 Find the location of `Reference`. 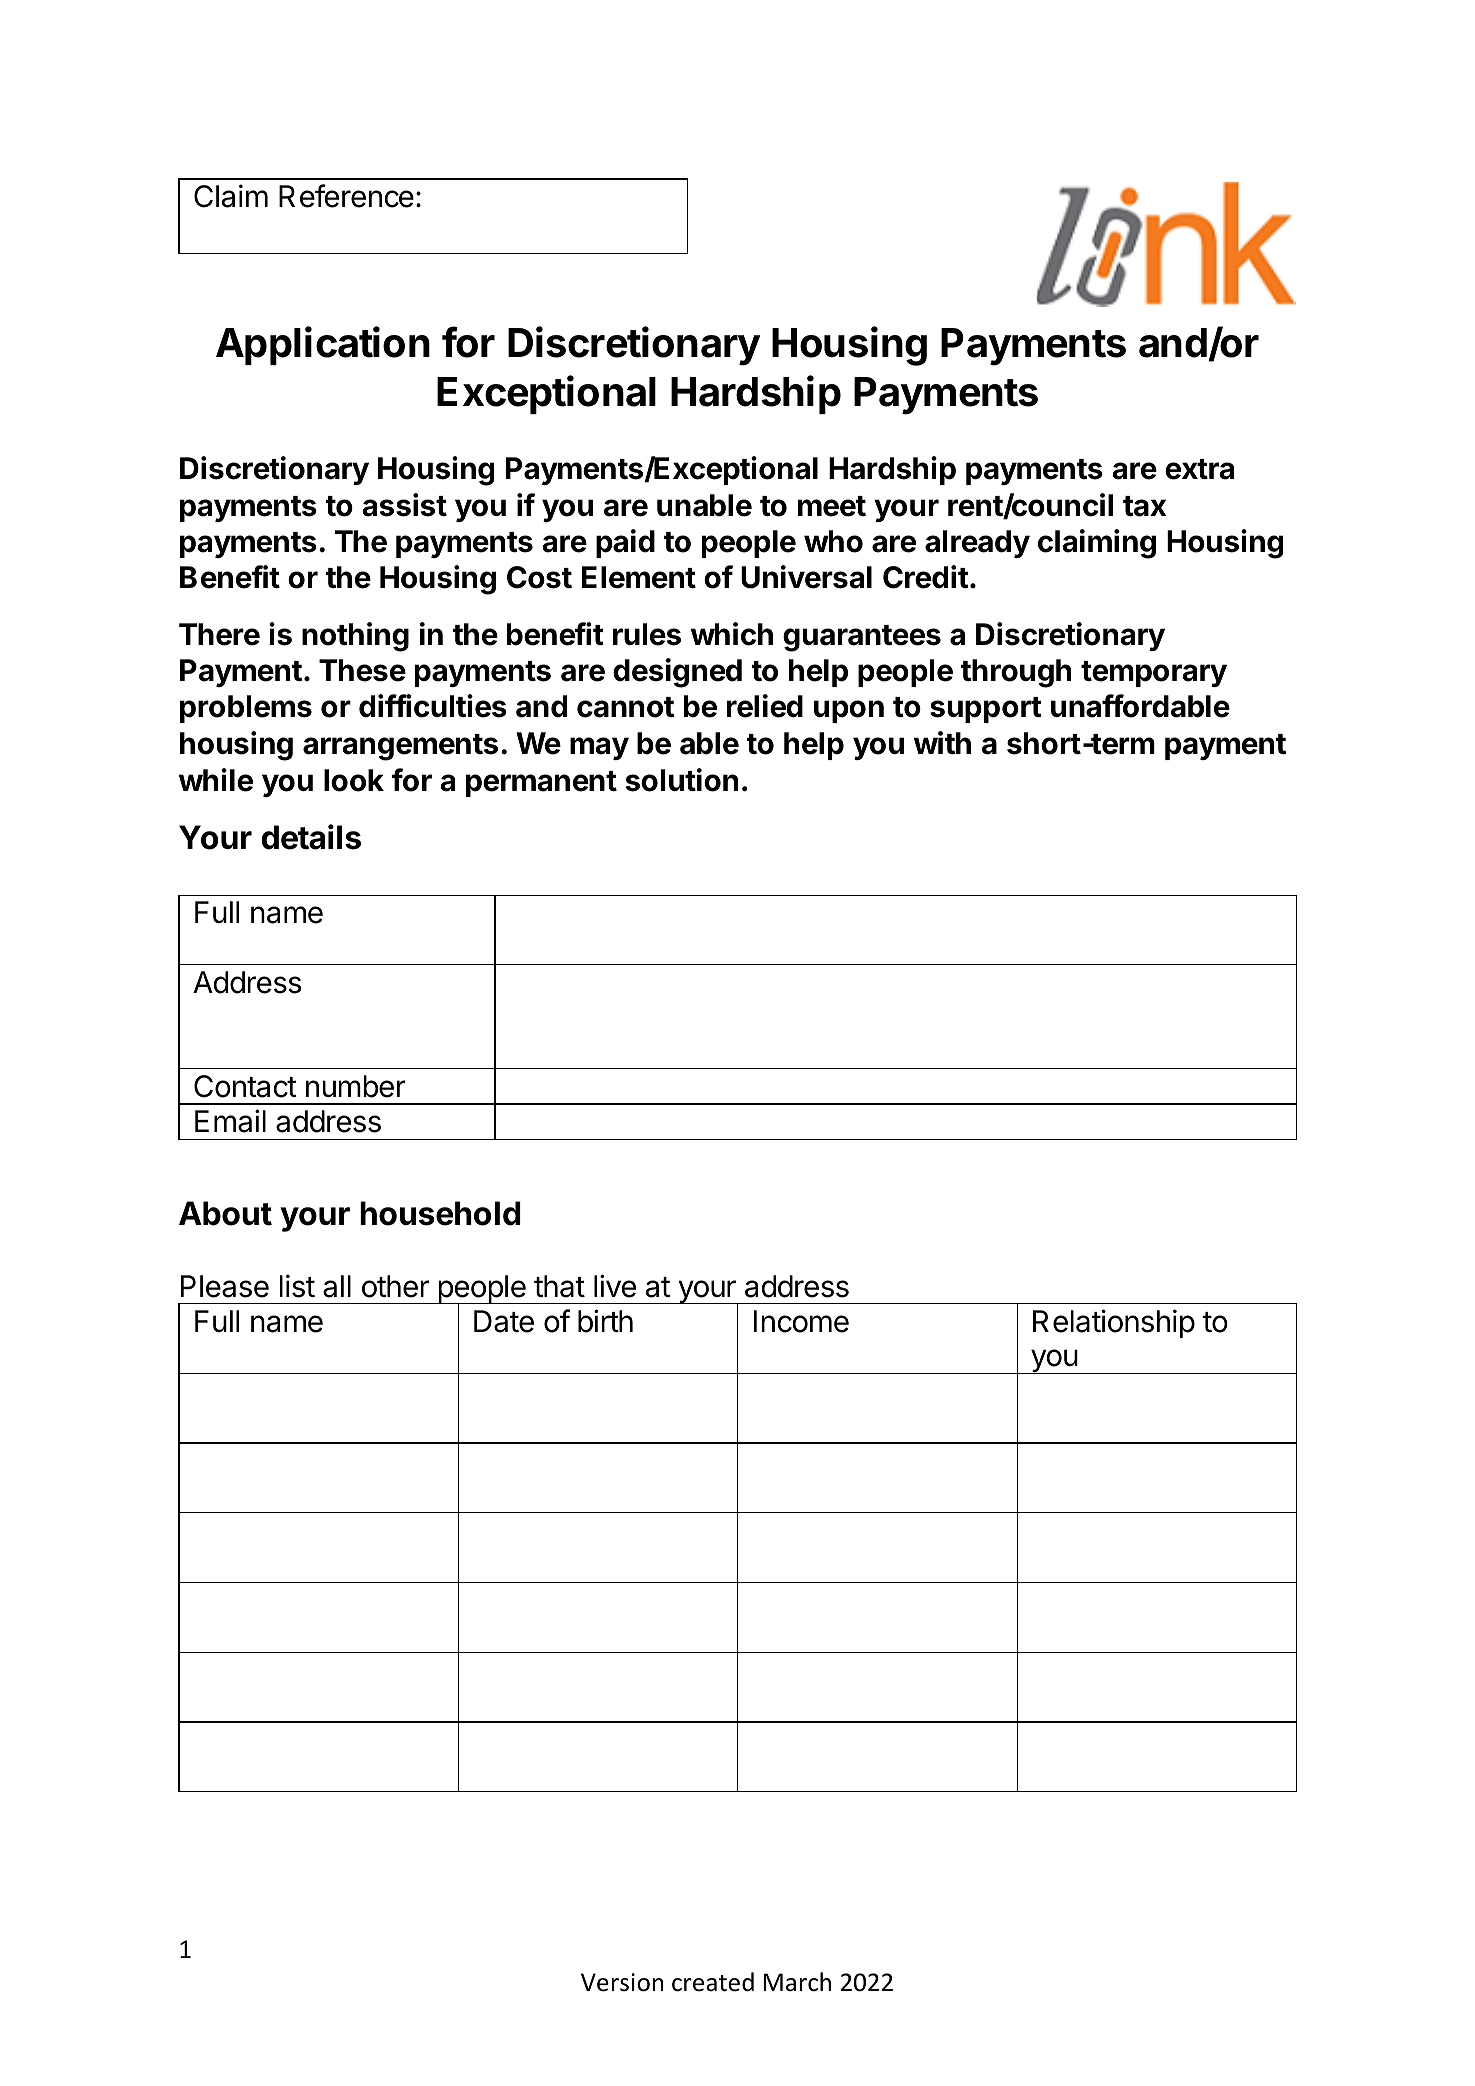

Reference is located at coordinates (346, 196).
